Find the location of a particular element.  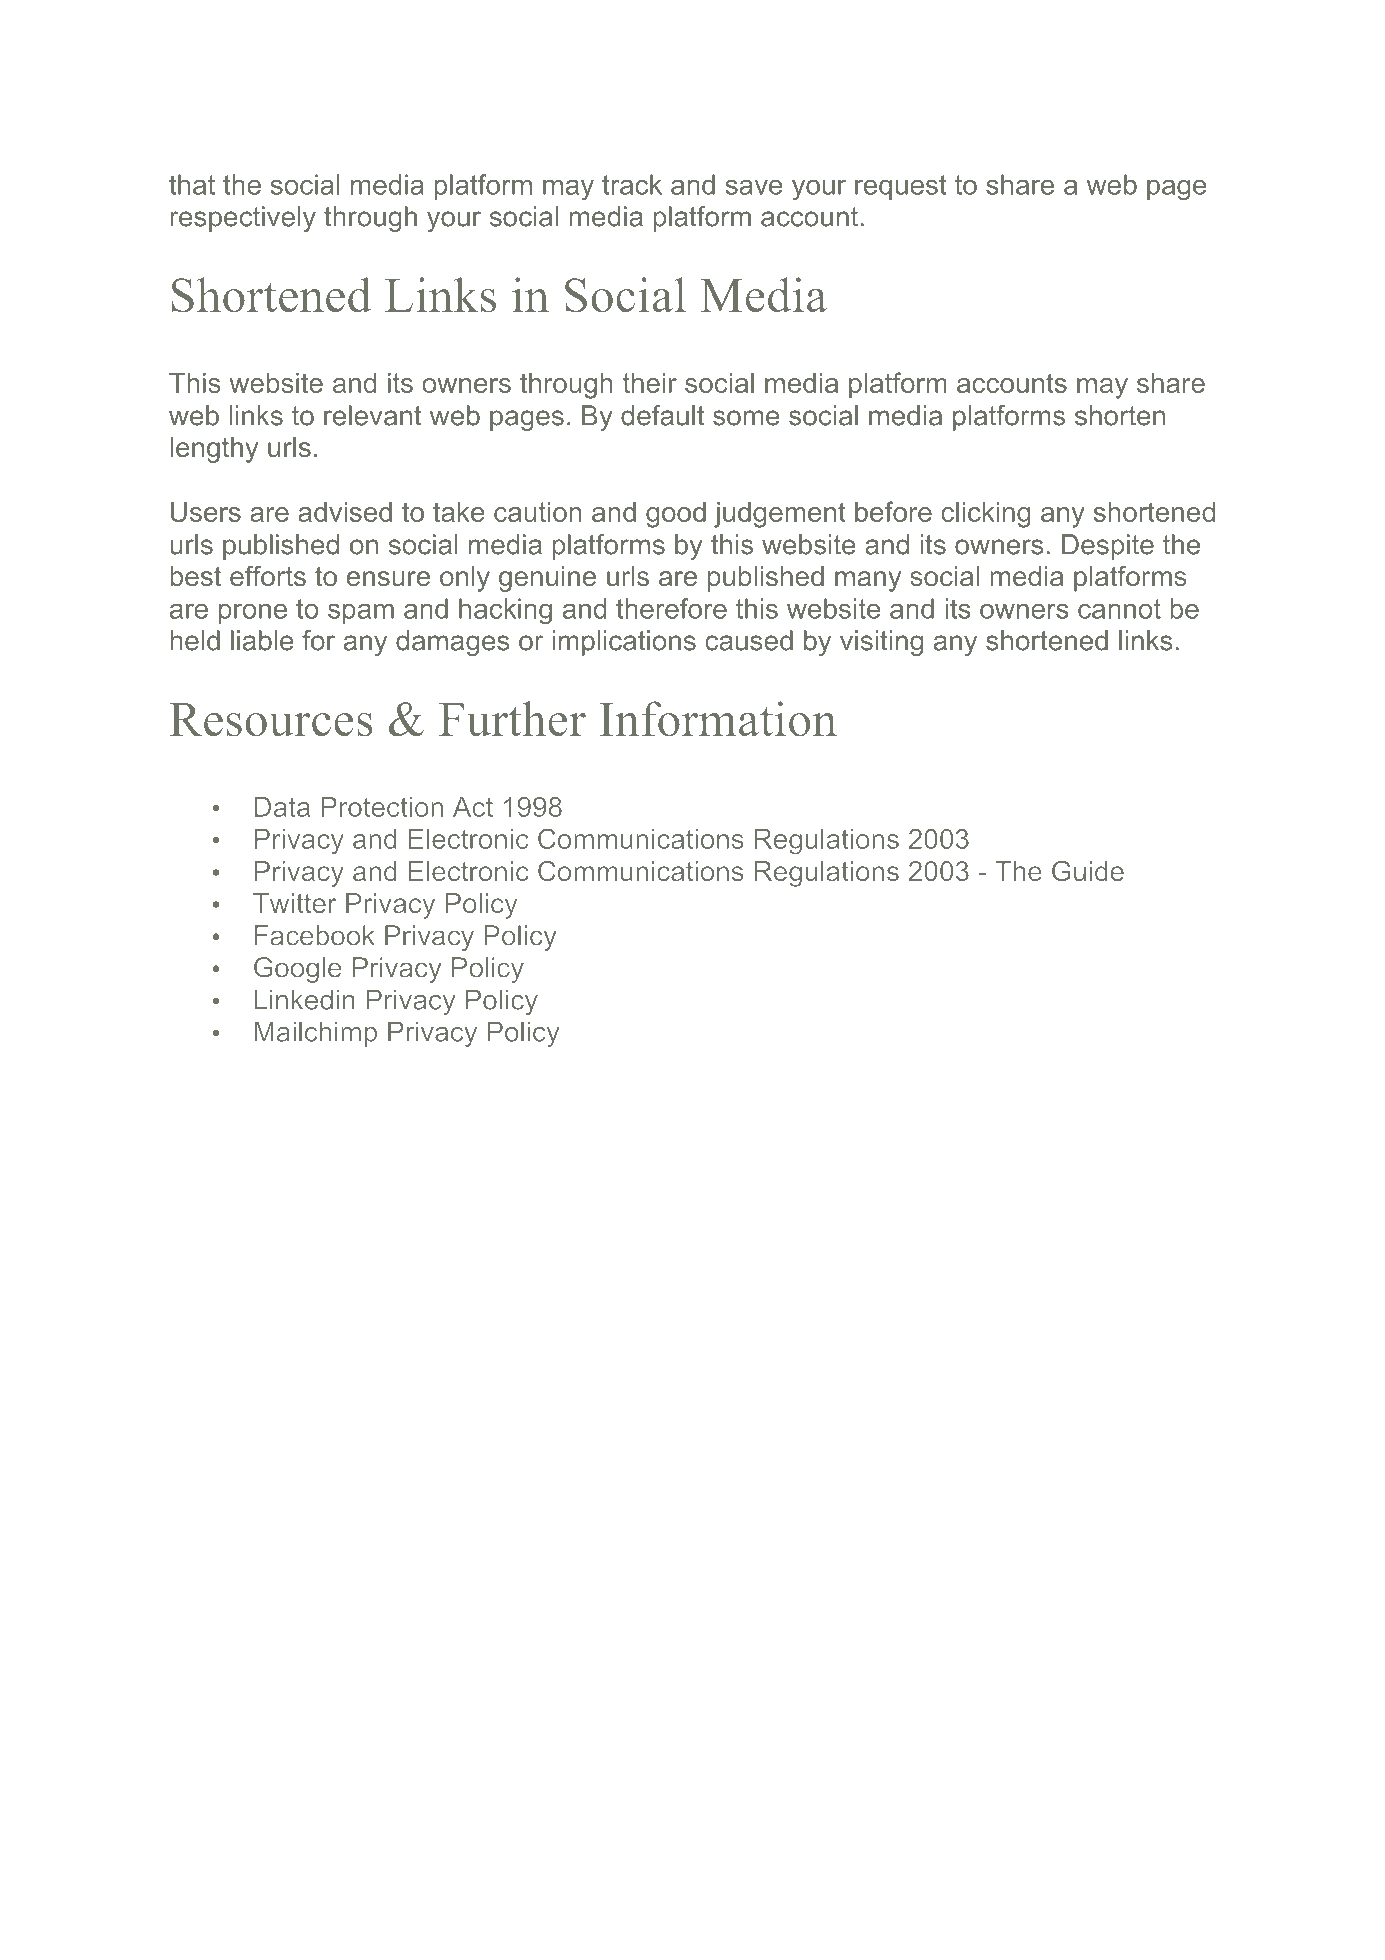

Guide is located at coordinates (1088, 871).
